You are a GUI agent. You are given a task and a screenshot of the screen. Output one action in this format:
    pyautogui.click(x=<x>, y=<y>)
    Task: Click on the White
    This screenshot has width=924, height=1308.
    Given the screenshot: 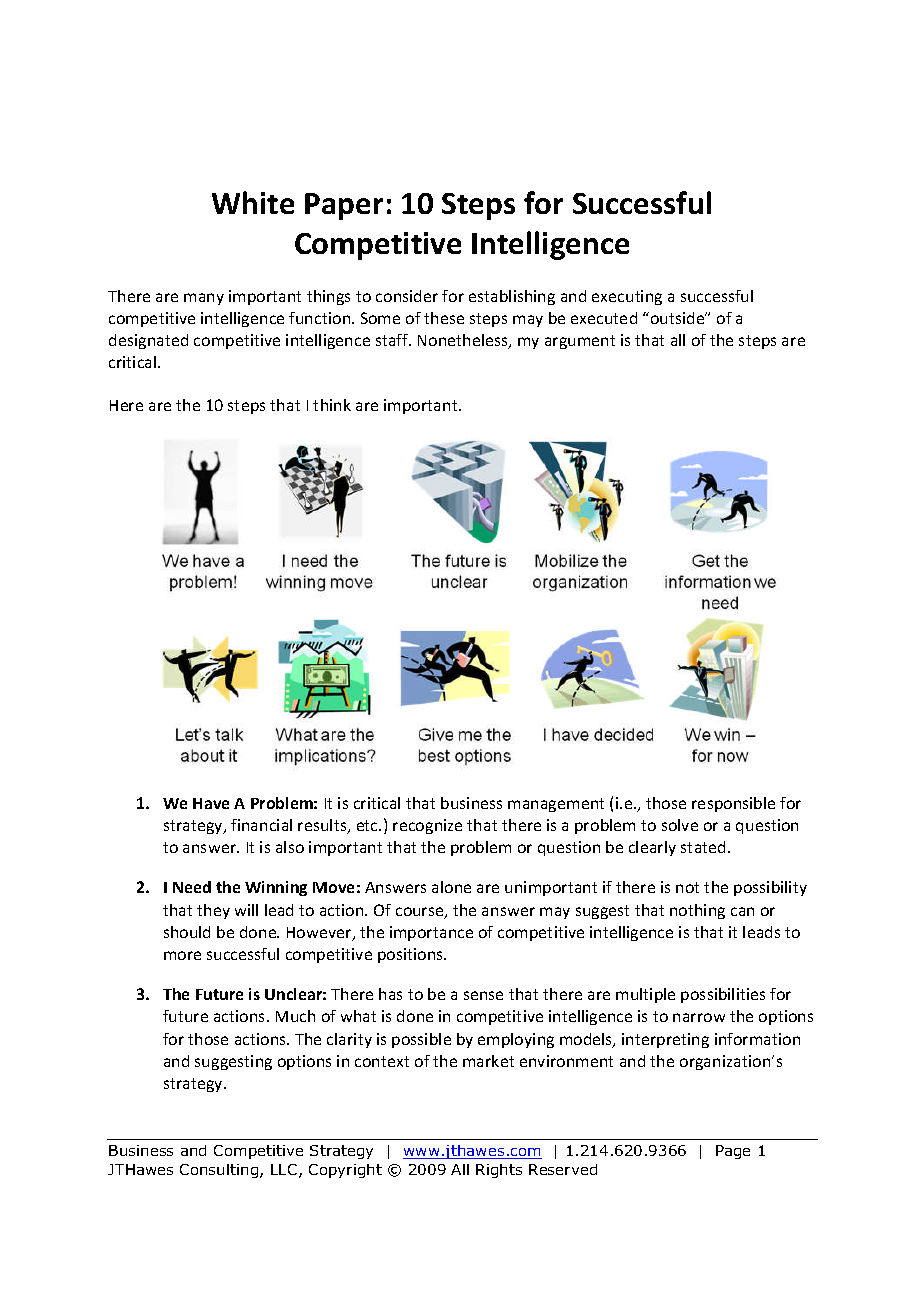 What is the action you would take?
    pyautogui.click(x=253, y=202)
